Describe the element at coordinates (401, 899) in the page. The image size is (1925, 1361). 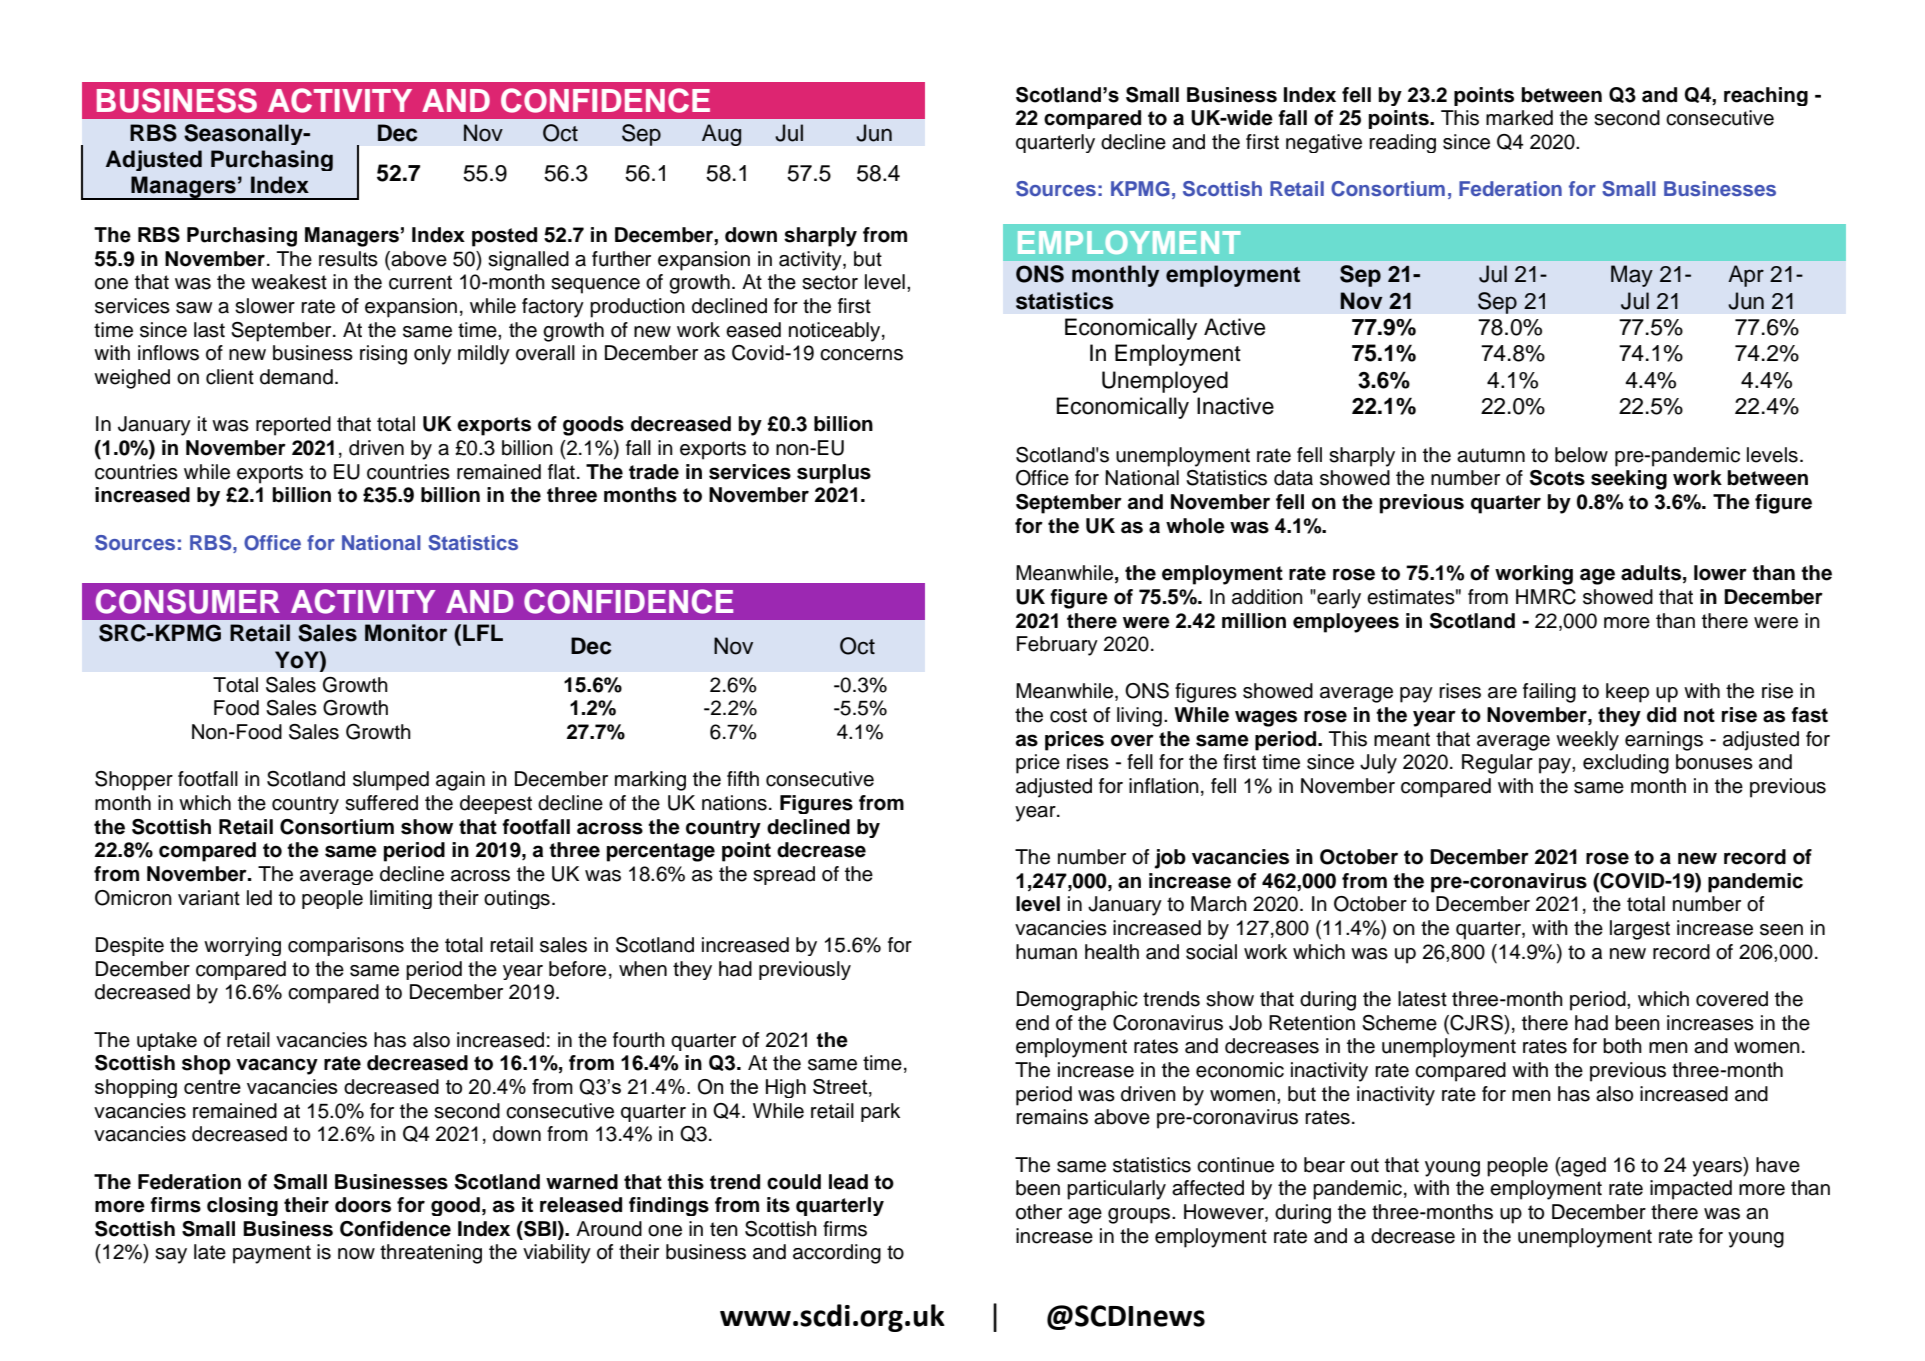
I see `limiting` at that location.
